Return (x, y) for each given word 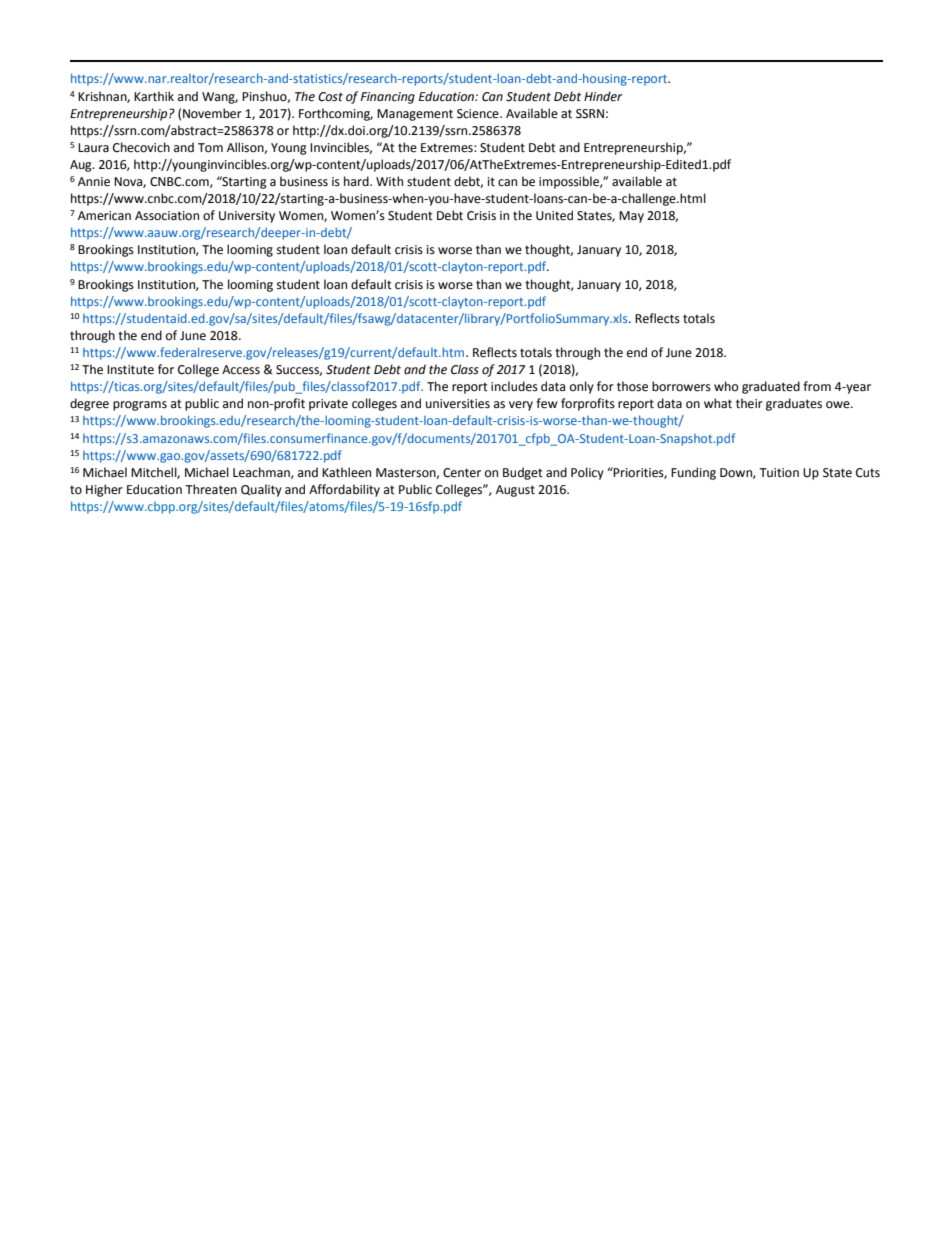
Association (167, 216)
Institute (130, 370)
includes (514, 386)
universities (458, 404)
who (726, 386)
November (212, 113)
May (631, 217)
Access (241, 370)
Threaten (211, 489)
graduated (771, 387)
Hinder (603, 96)
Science (479, 114)
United (554, 215)
